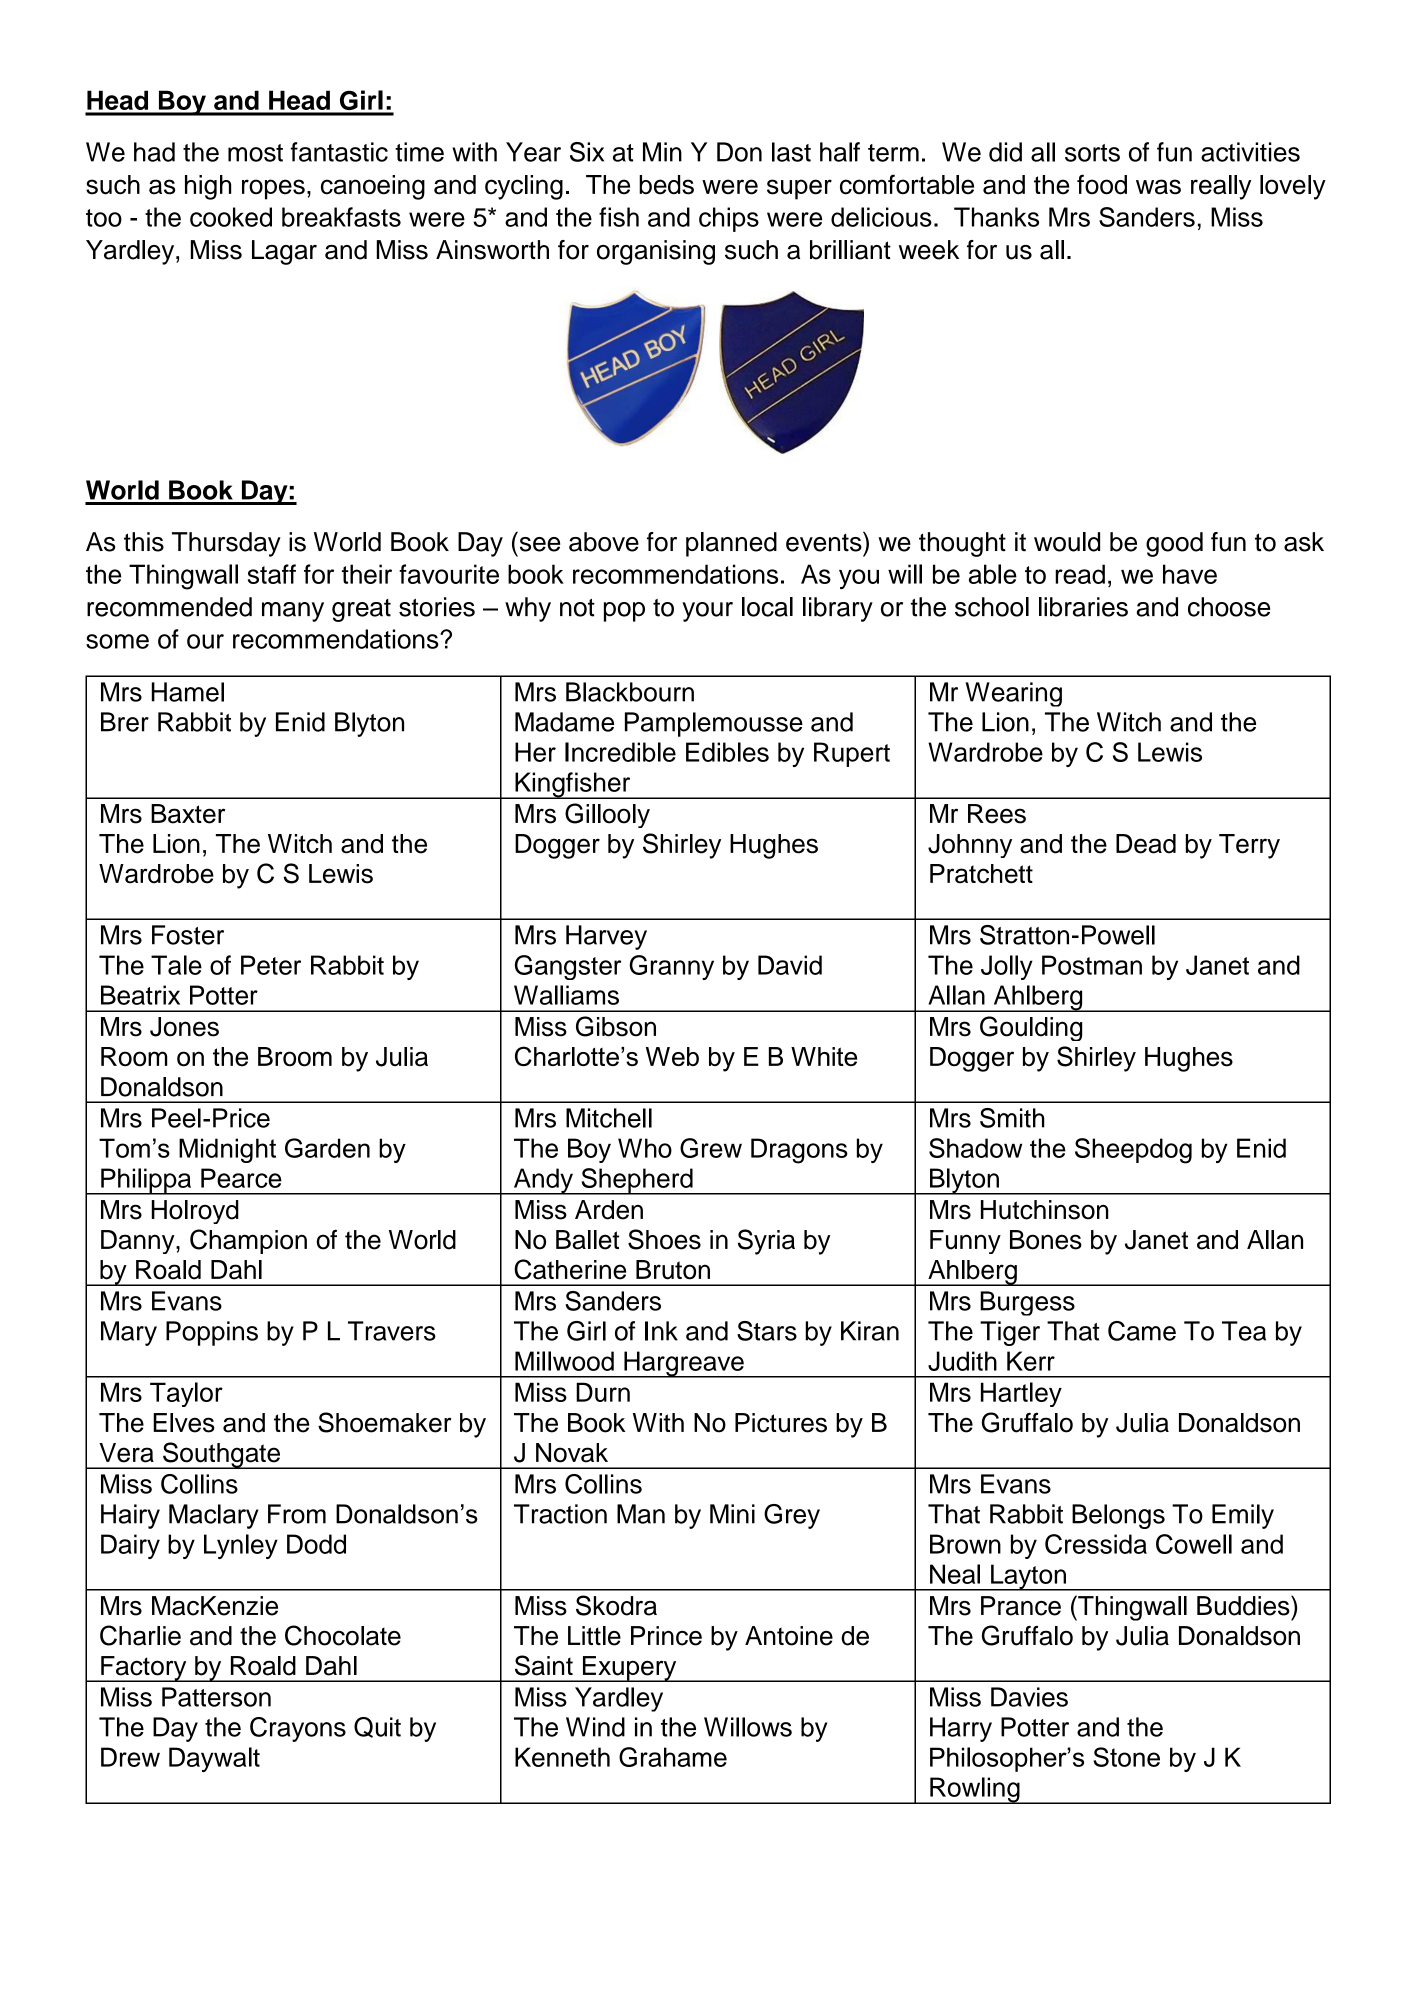  Describe the element at coordinates (1092, 965) in the document. I see `Postman` at that location.
